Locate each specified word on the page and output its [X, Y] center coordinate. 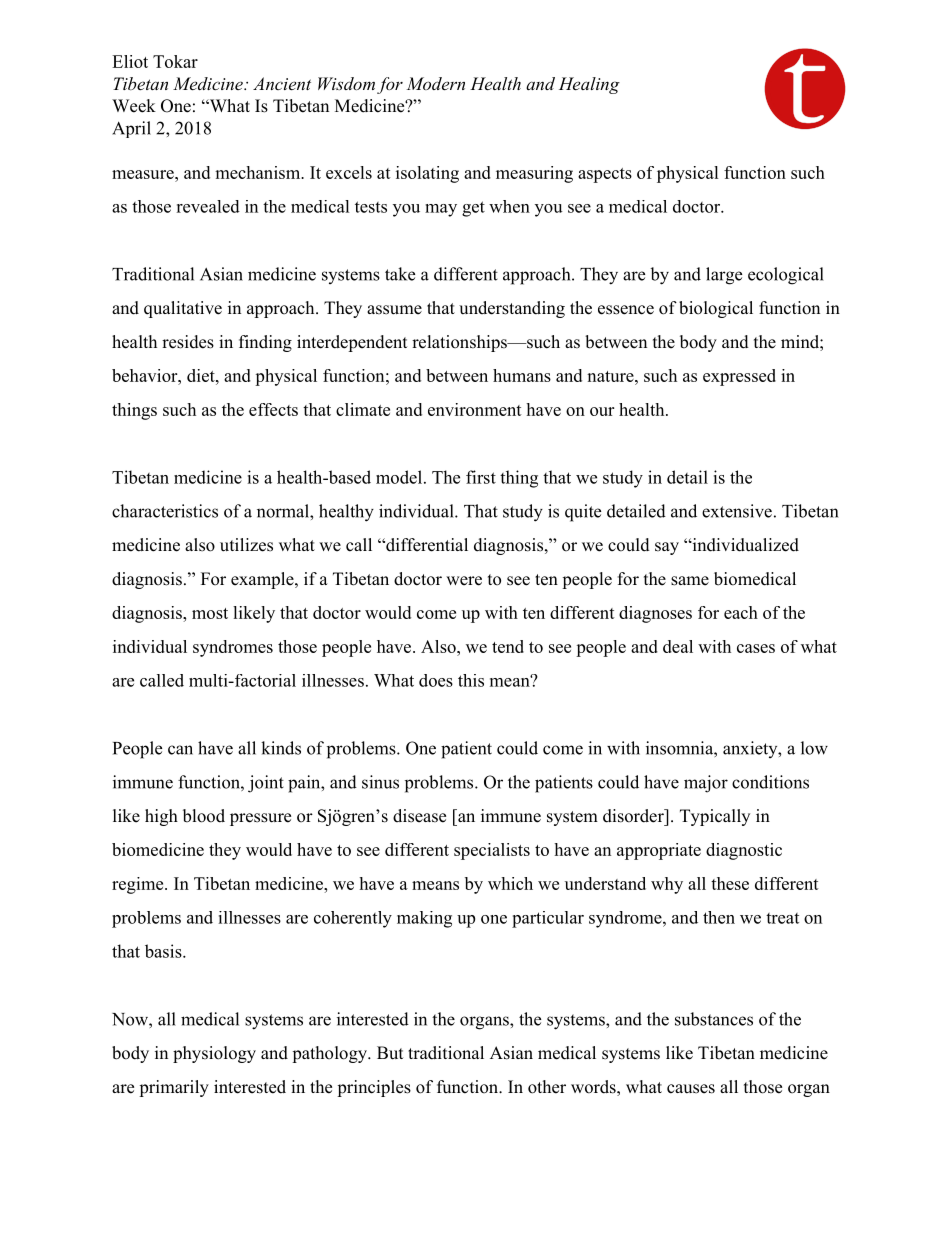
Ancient [282, 83]
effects [273, 409]
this [471, 680]
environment [475, 409]
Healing [589, 85]
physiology [214, 1054]
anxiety [751, 749]
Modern [435, 83]
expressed [739, 377]
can [180, 750]
